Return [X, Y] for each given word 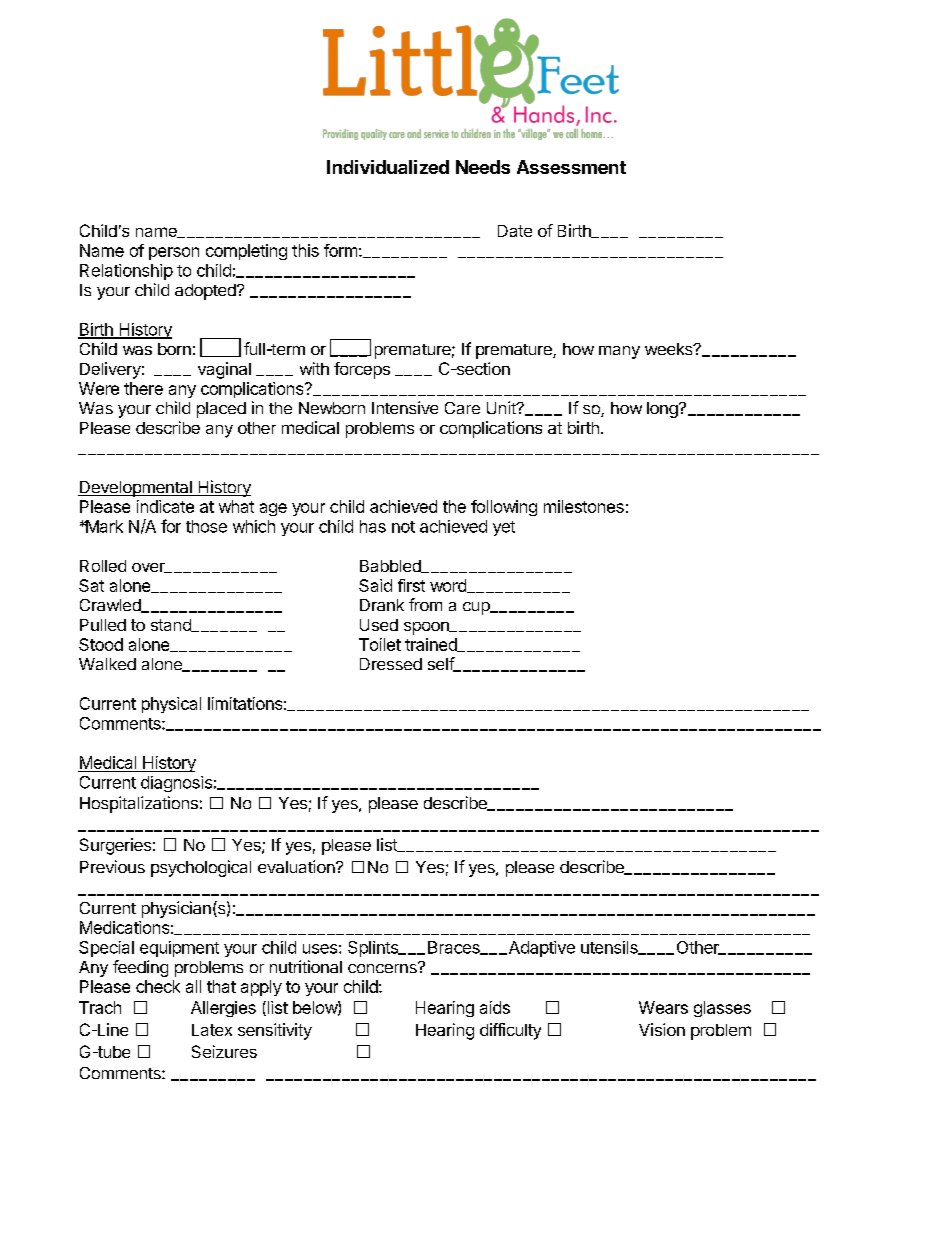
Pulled [103, 625]
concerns [383, 967]
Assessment [571, 167]
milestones [584, 506]
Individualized [388, 167]
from [425, 604]
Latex [212, 1030]
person [174, 253]
